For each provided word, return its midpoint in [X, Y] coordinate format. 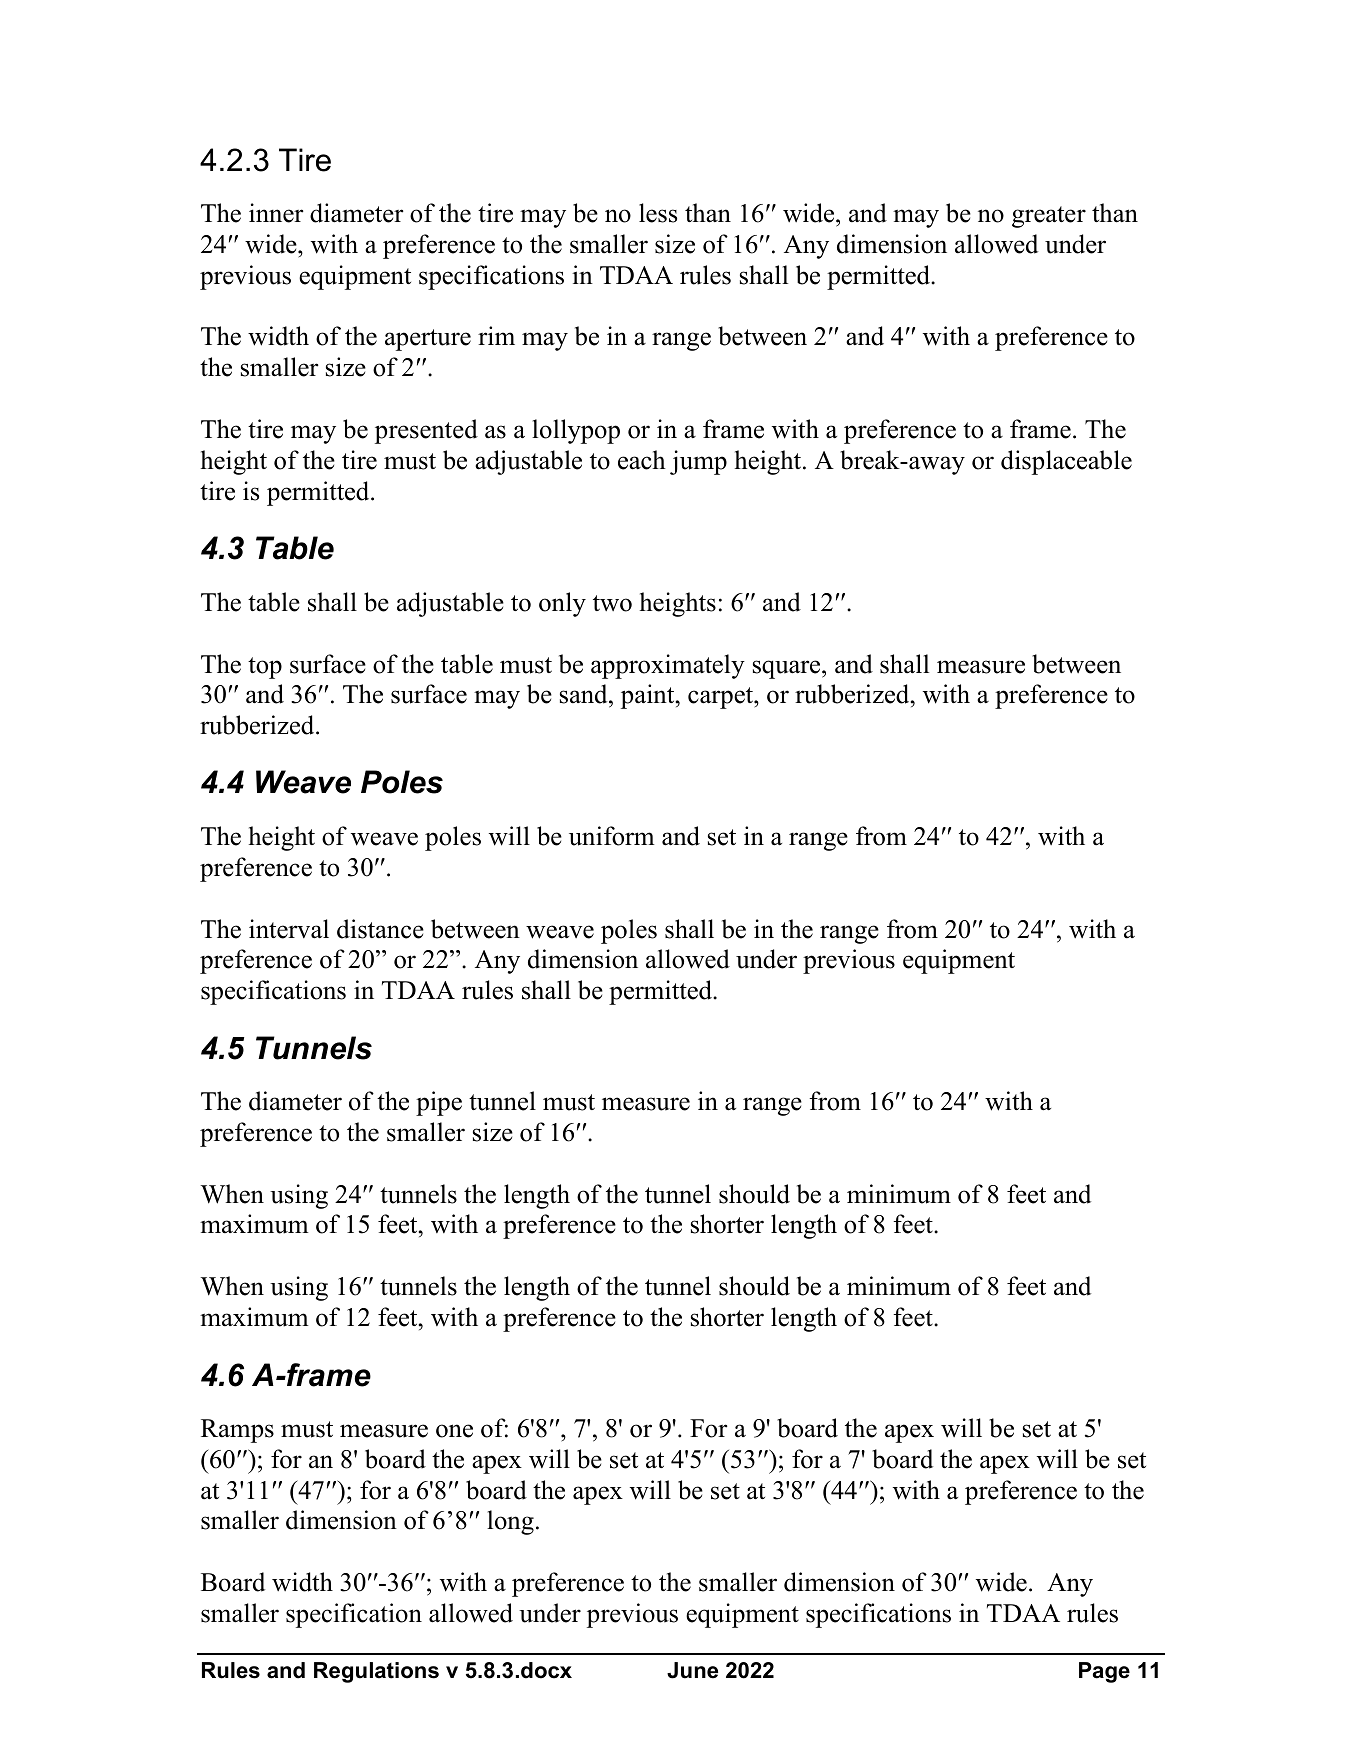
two [612, 603]
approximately [668, 666]
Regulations [376, 1672]
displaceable [1066, 462]
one [454, 1431]
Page [1104, 1672]
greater [1049, 217]
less [658, 213]
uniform [612, 836]
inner [276, 213]
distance [380, 929]
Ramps [237, 1431]
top [265, 668]
